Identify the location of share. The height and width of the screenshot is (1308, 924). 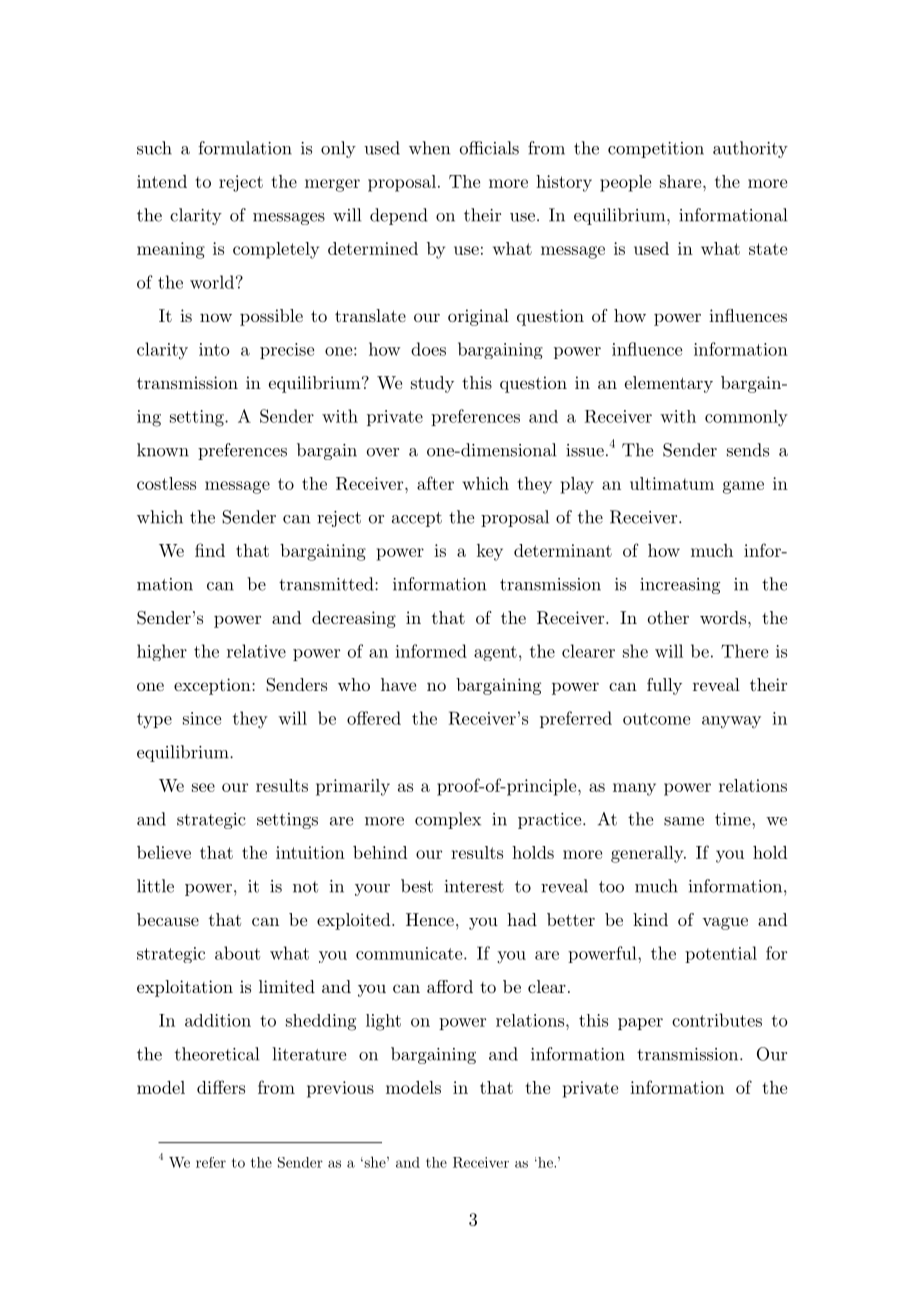
(682, 181).
